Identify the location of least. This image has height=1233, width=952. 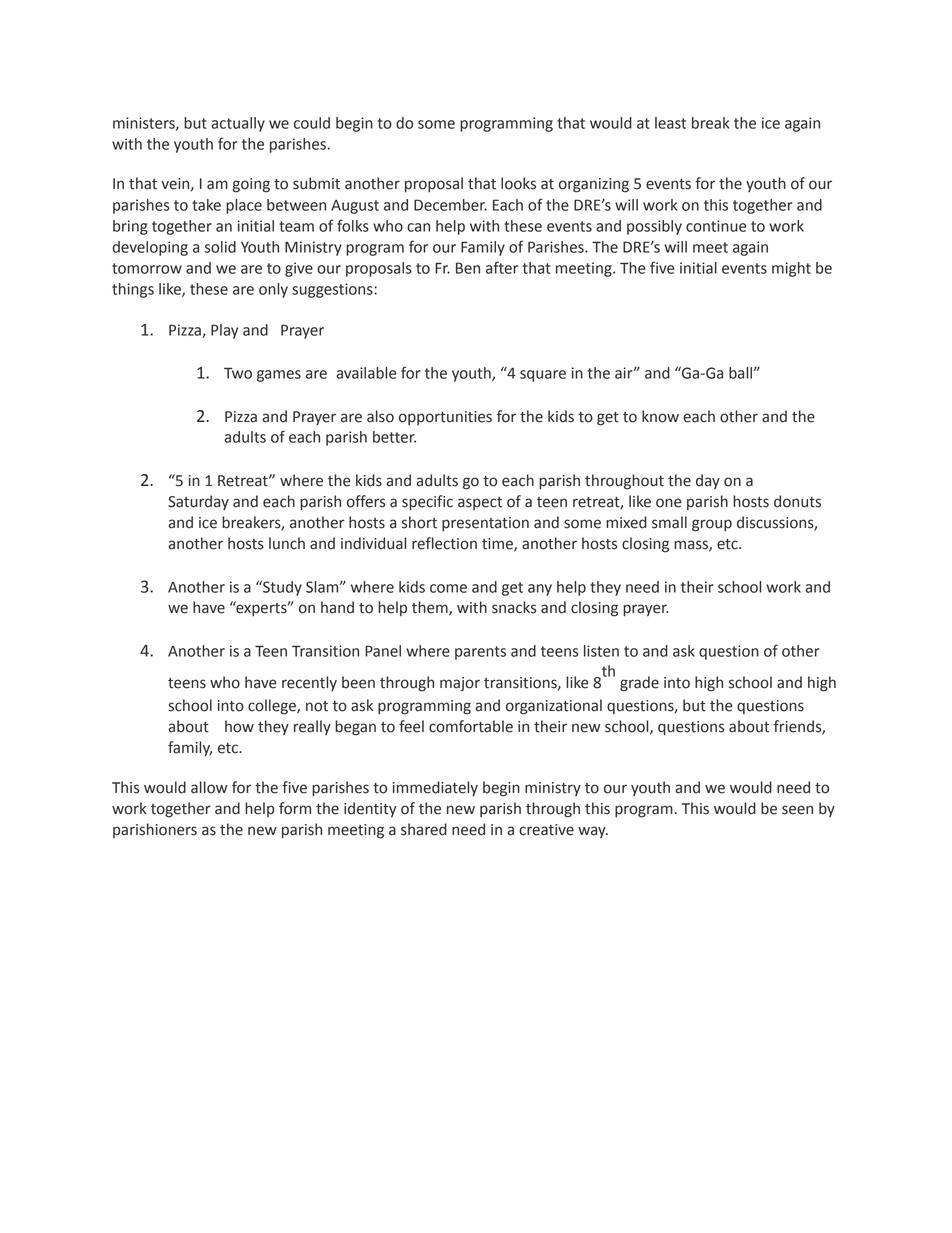
(670, 123).
